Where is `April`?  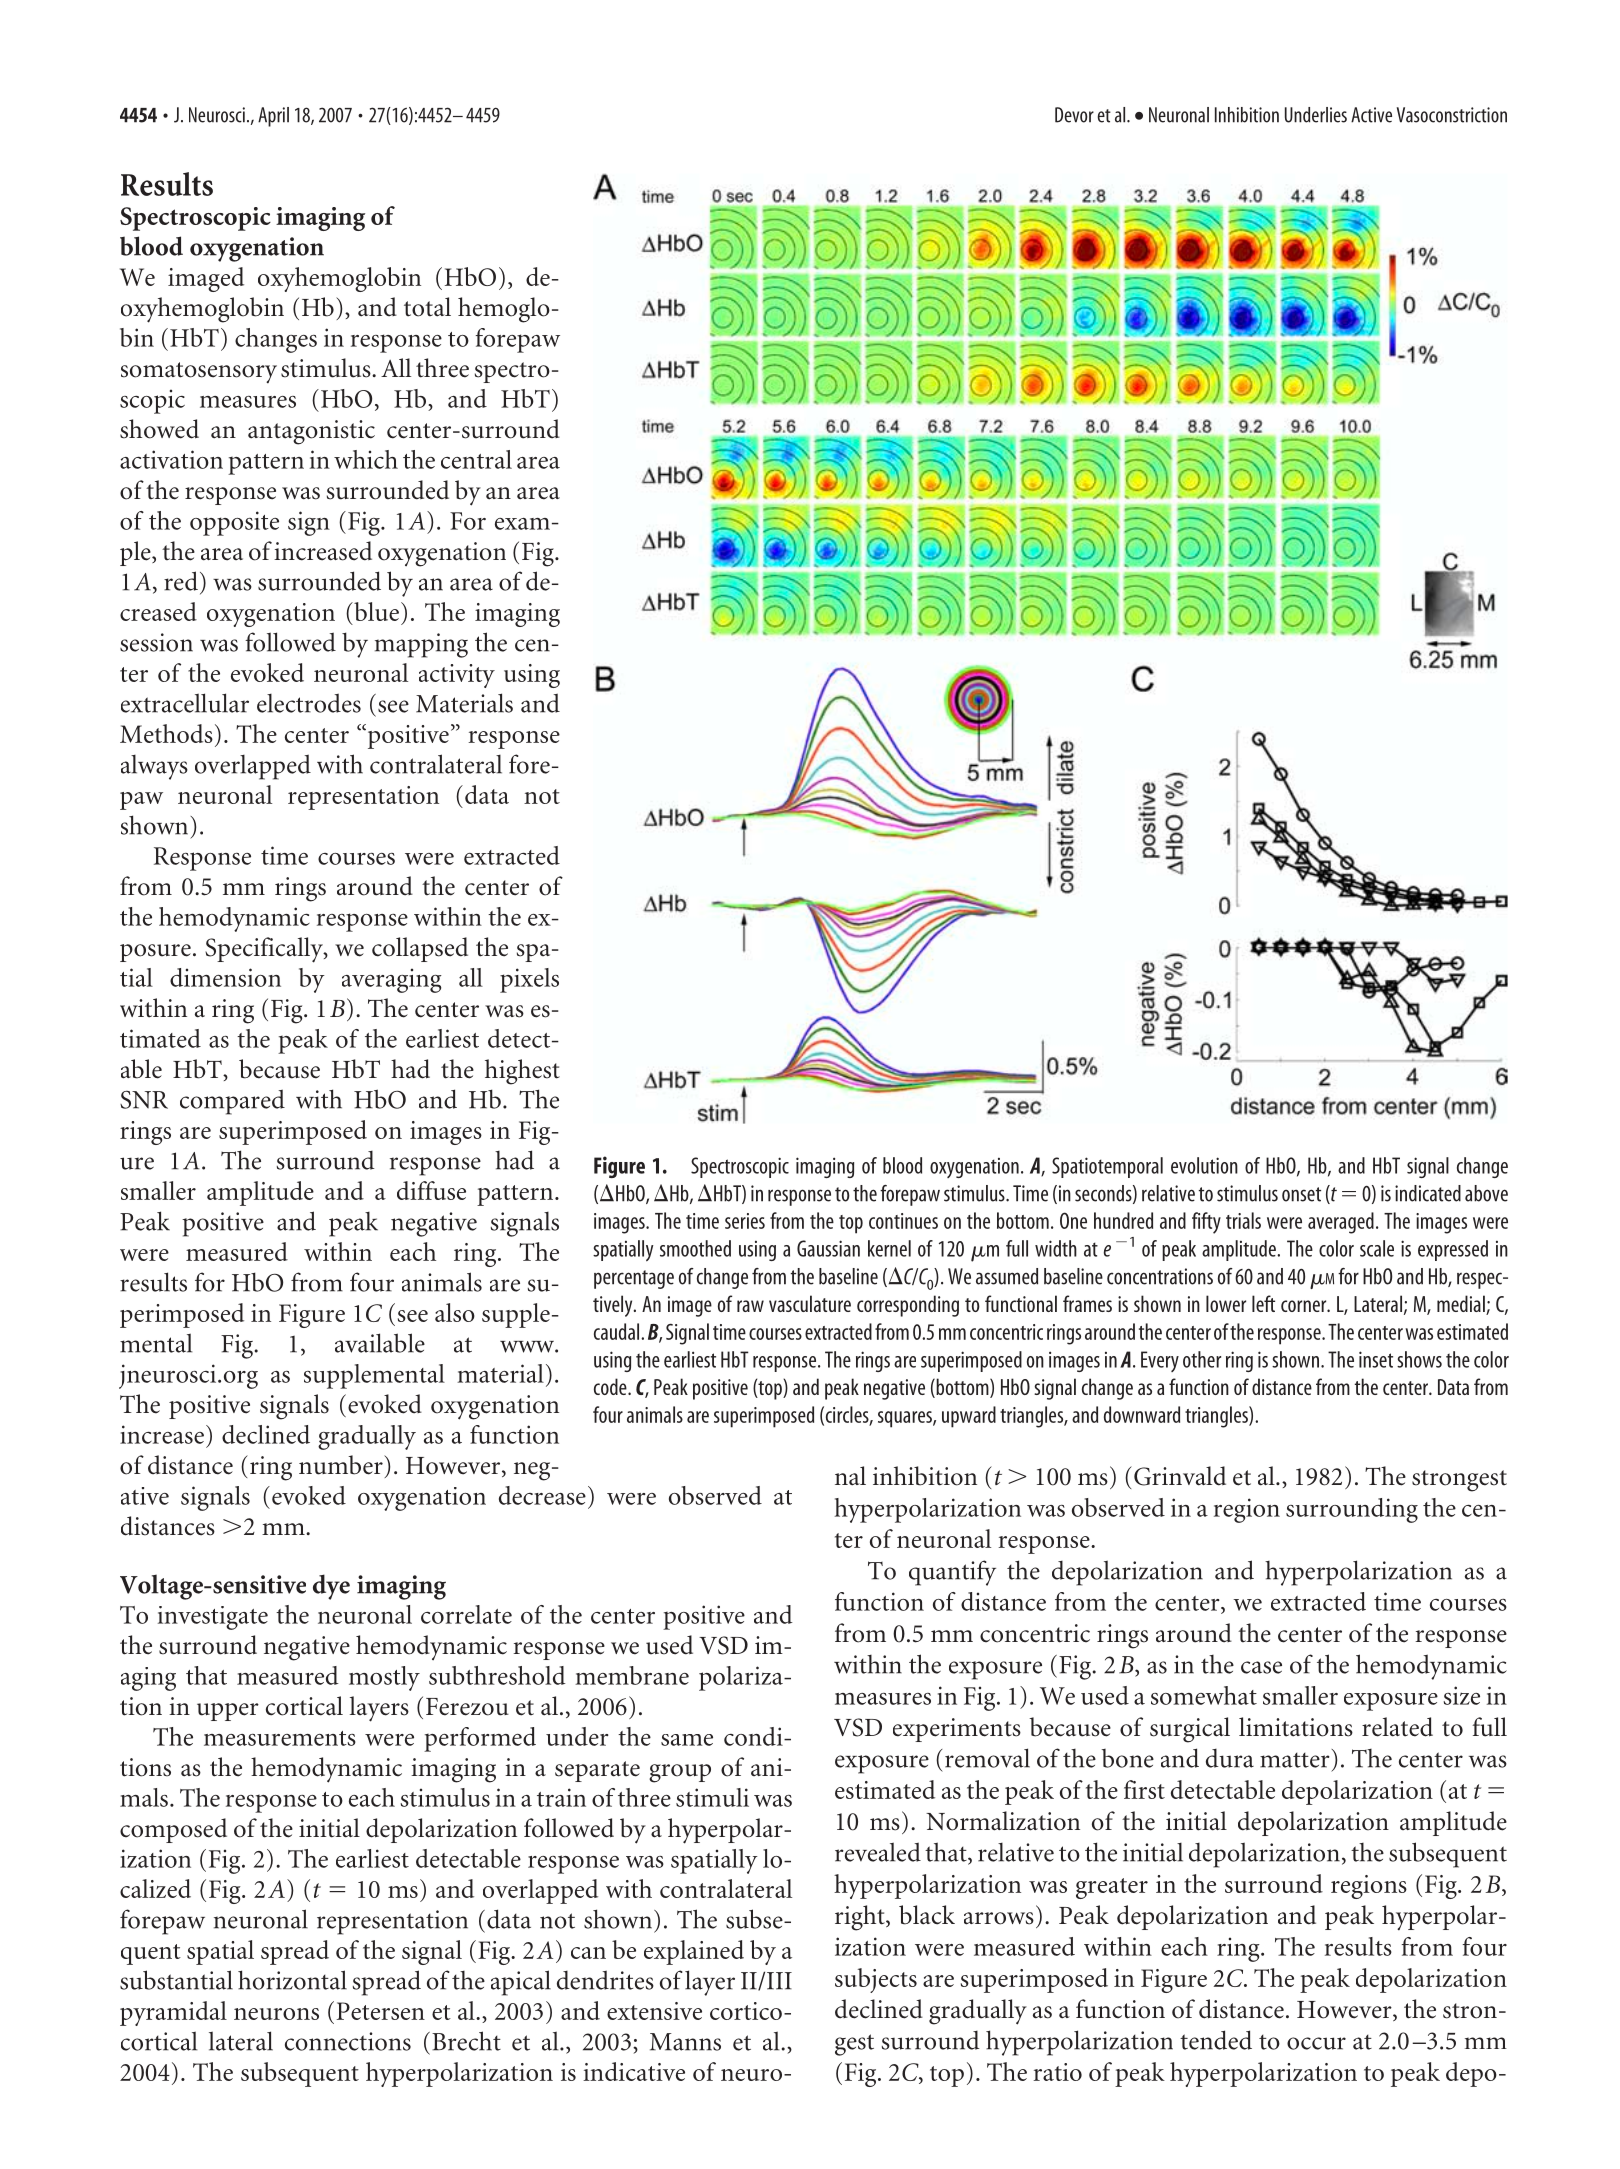 April is located at coordinates (273, 117).
